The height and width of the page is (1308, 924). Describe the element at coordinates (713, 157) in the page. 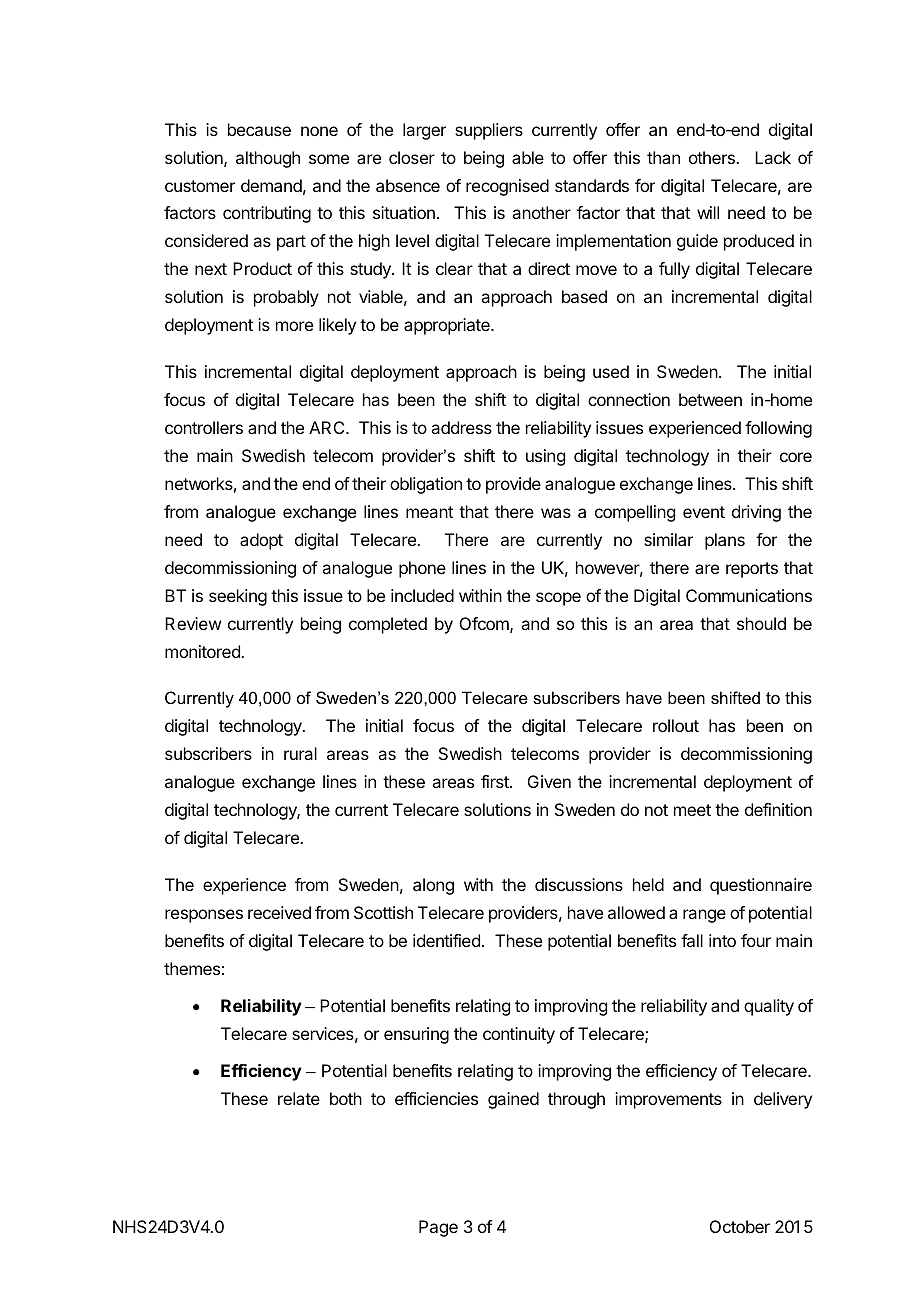

I see `others` at that location.
